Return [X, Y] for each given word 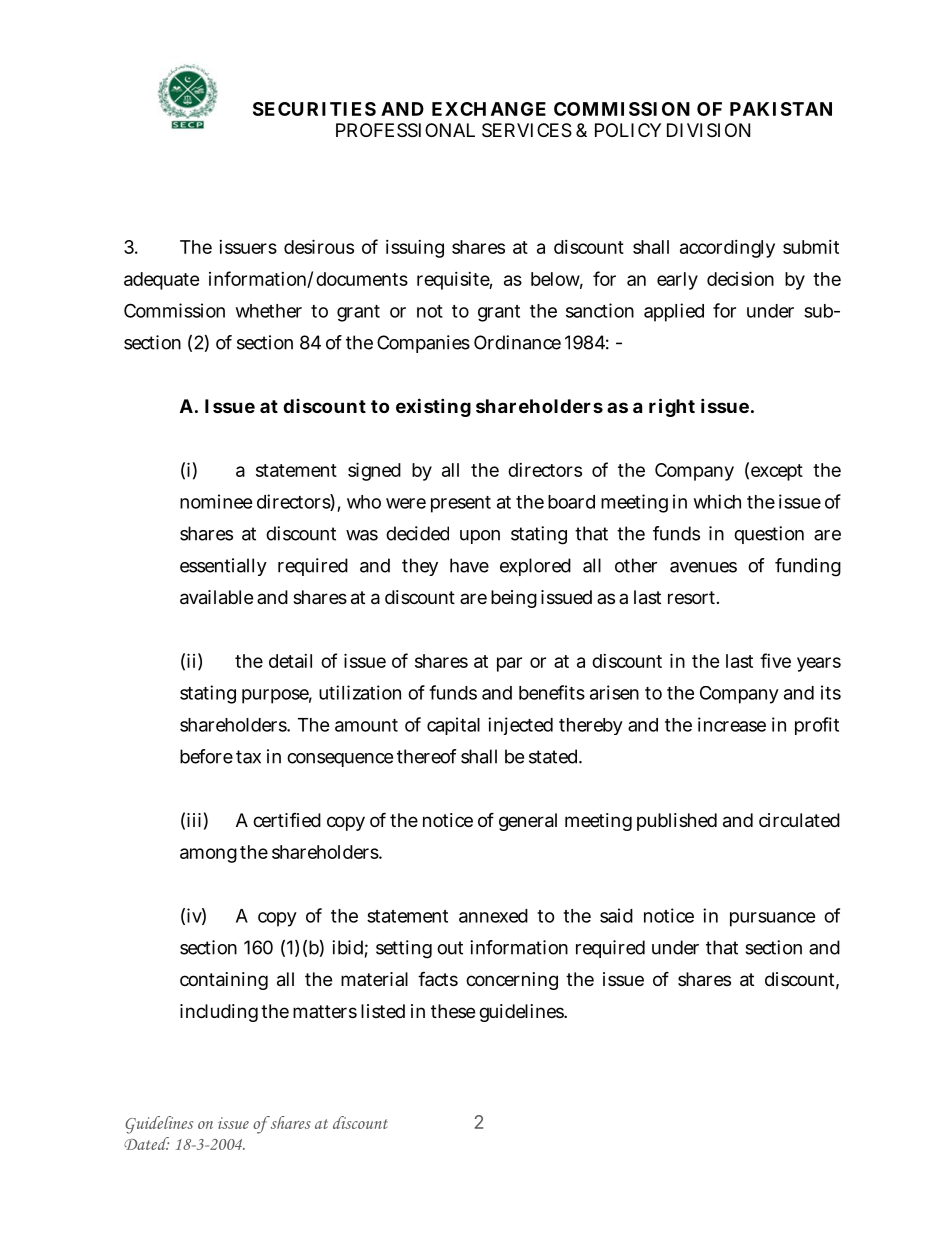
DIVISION [708, 130]
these [453, 1011]
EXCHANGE [489, 109]
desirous [319, 246]
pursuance [773, 919]
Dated [146, 1143]
